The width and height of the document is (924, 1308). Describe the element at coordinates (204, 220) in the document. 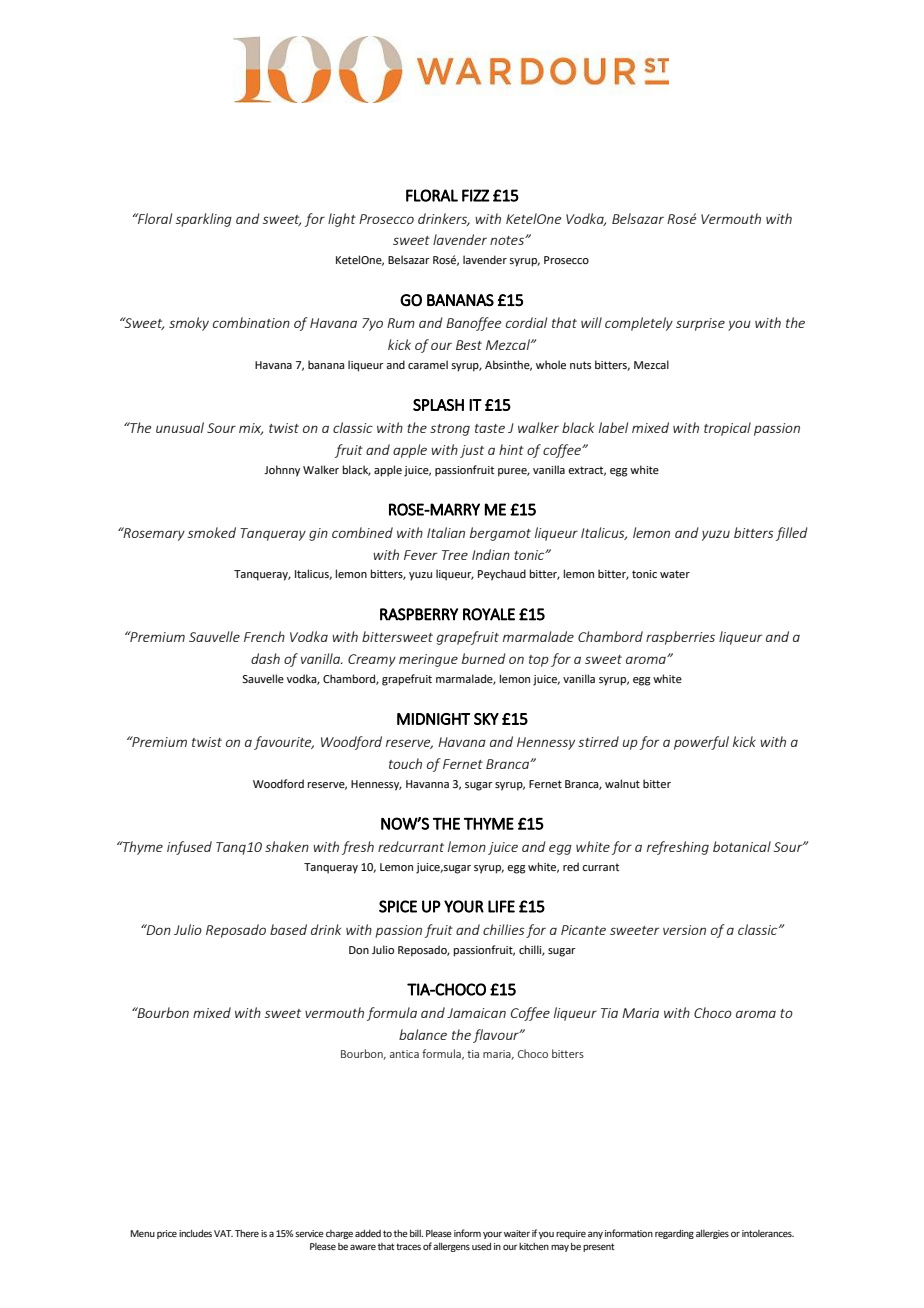

I see `sparkling` at that location.
